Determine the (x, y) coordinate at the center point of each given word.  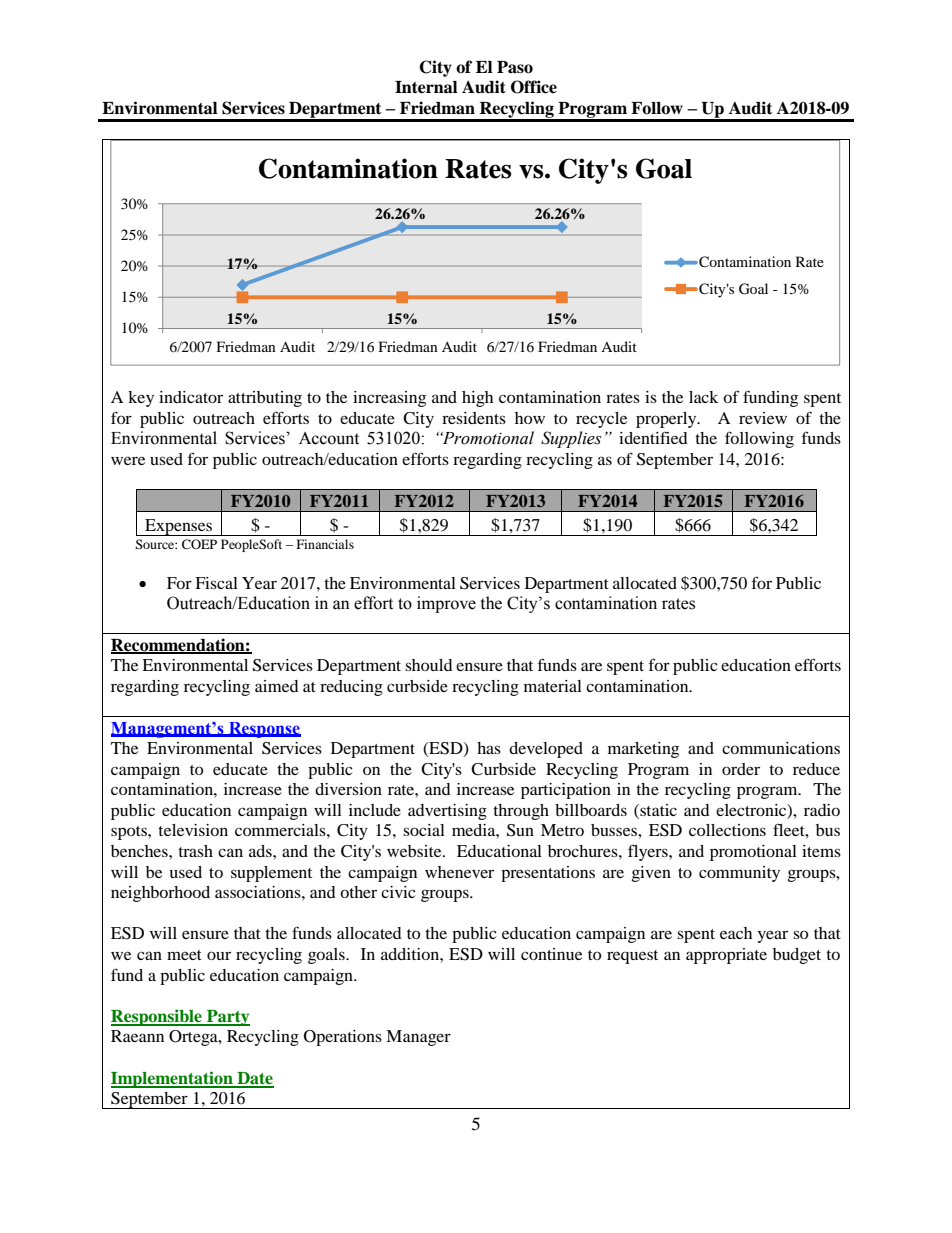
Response (264, 730)
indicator (191, 397)
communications (781, 748)
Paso (515, 67)
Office (534, 87)
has (489, 748)
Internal (426, 87)
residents (474, 418)
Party (227, 1018)
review (763, 418)
